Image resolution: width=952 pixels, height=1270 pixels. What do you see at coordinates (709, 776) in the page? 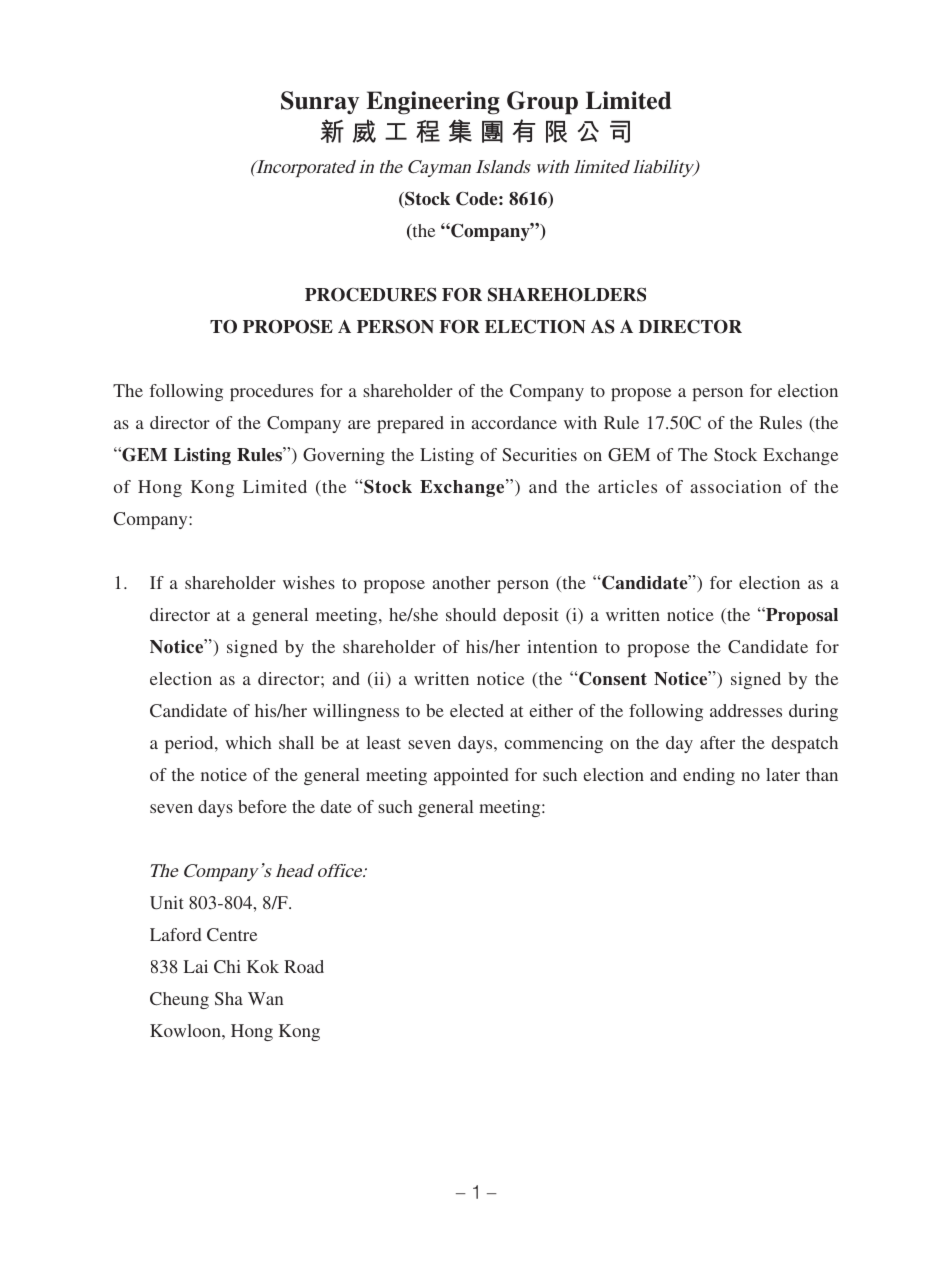
I see `ending` at bounding box center [709, 776].
